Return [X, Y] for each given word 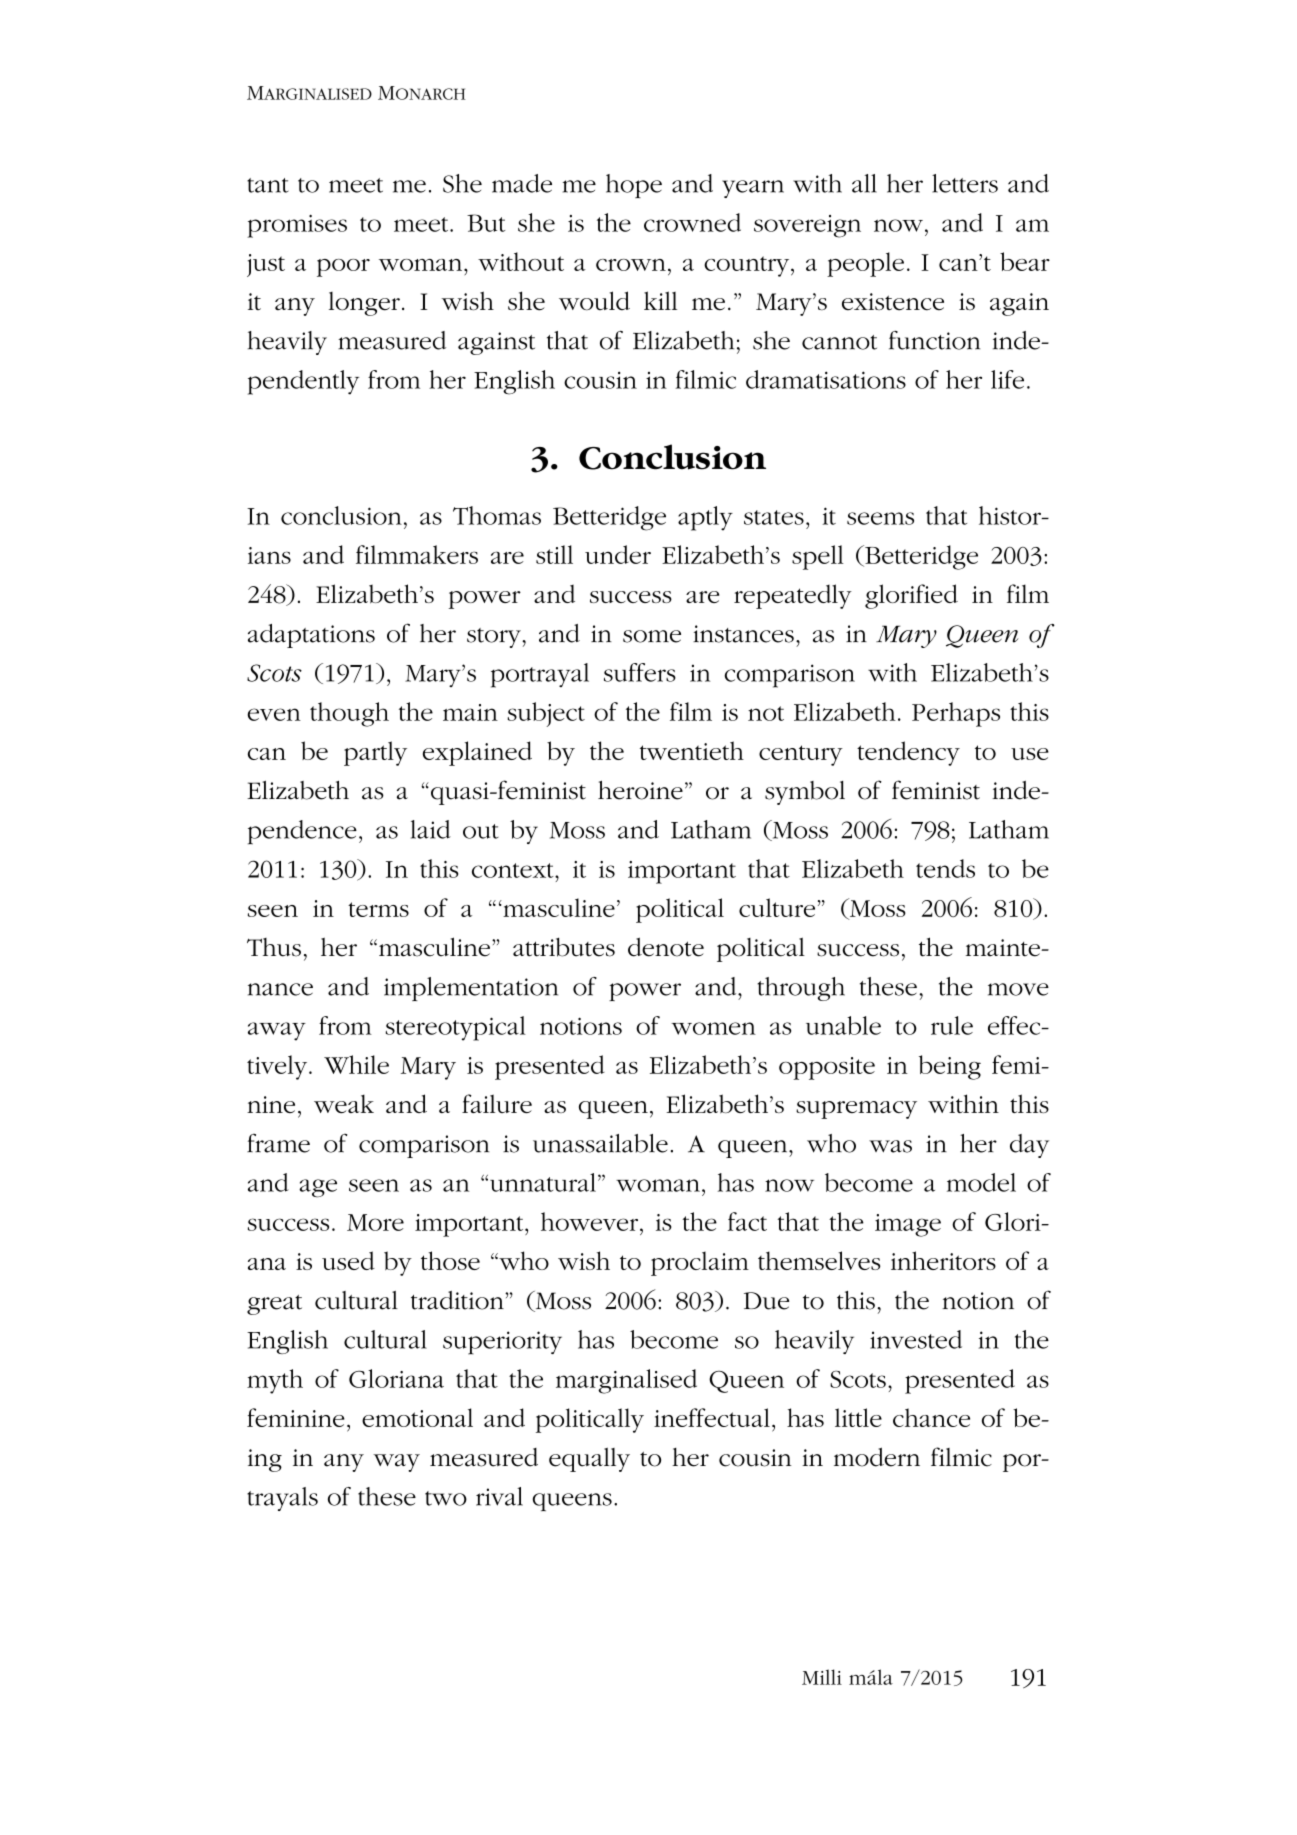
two [446, 1498]
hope [634, 186]
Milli [822, 1677]
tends [945, 868]
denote [666, 947]
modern [877, 1457]
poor [343, 268]
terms [378, 909]
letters [965, 183]
